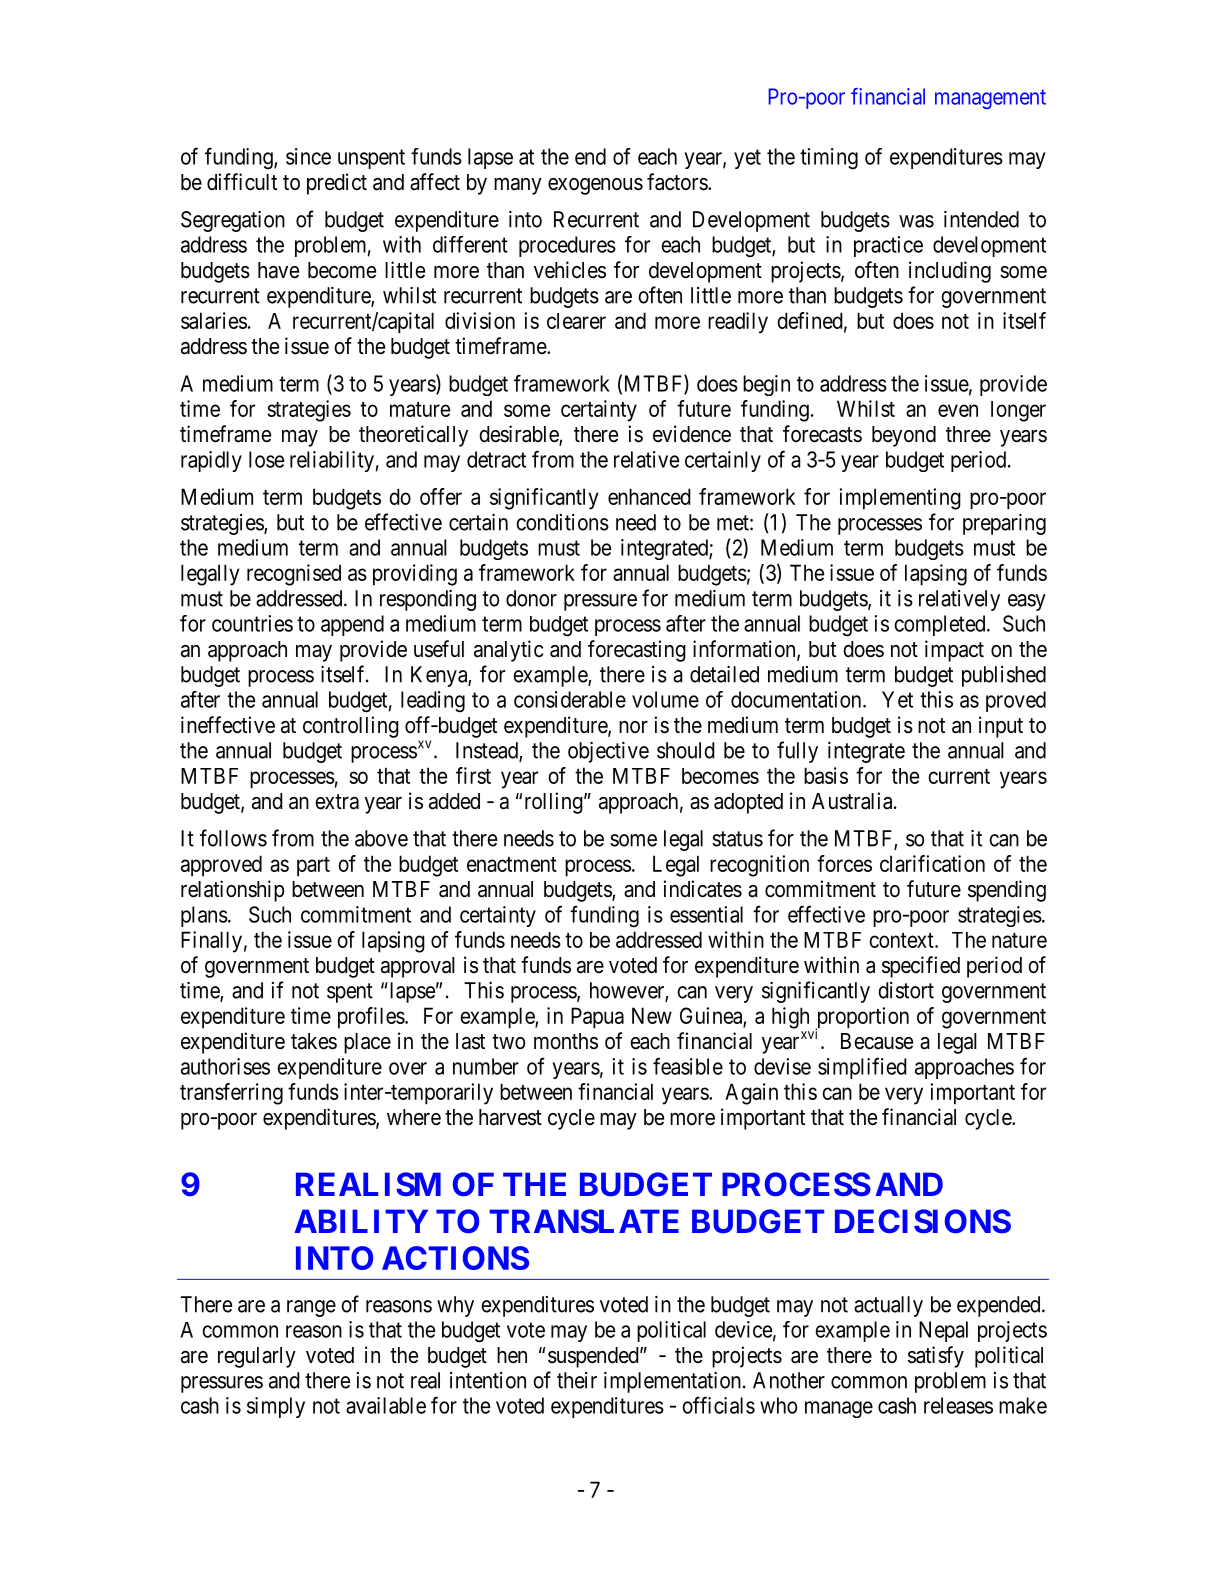 The height and width of the page is (1587, 1226). What do you see at coordinates (337, 184) in the page?
I see `predict` at bounding box center [337, 184].
